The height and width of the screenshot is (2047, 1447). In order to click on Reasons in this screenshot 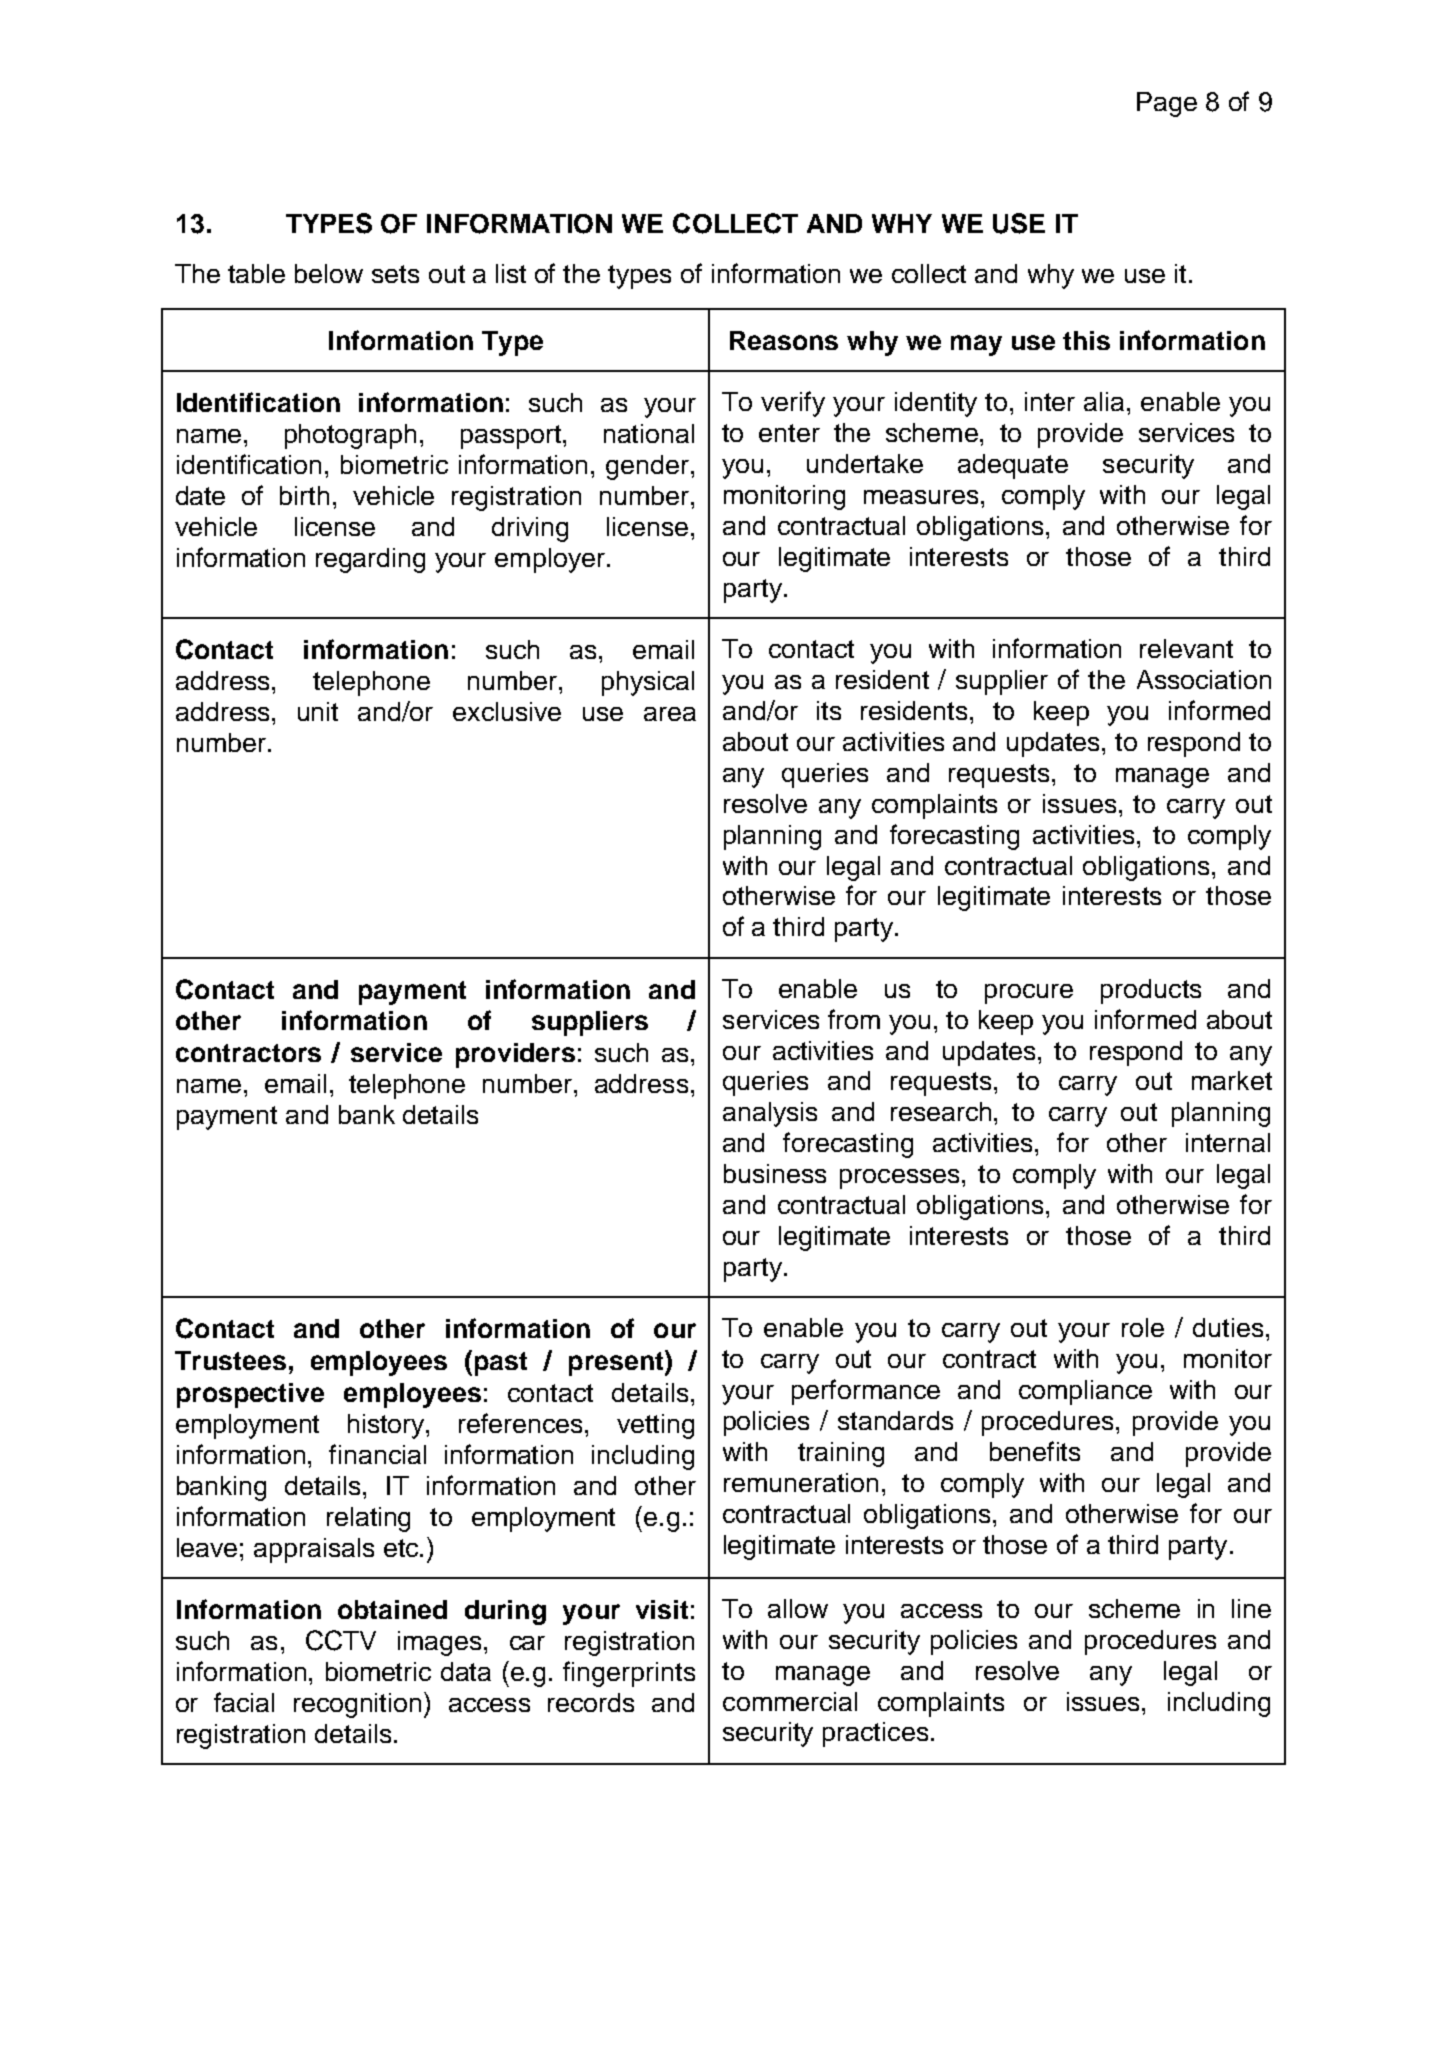, I will do `click(784, 340)`.
